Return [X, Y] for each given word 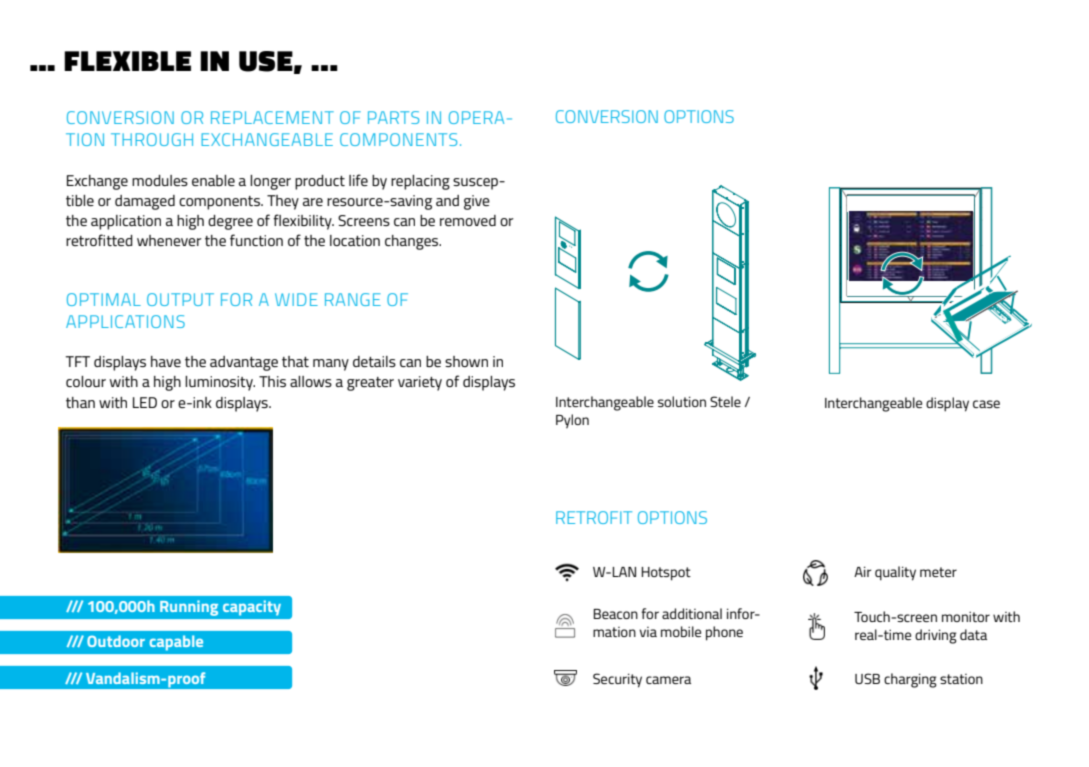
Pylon [572, 421]
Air [862, 571]
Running [189, 608]
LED [145, 402]
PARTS [393, 117]
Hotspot [666, 574]
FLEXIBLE [127, 61]
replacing [420, 182]
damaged [145, 202]
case [986, 404]
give [477, 202]
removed [468, 220]
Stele [725, 401]
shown [466, 361]
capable [176, 643]
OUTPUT [180, 299]
